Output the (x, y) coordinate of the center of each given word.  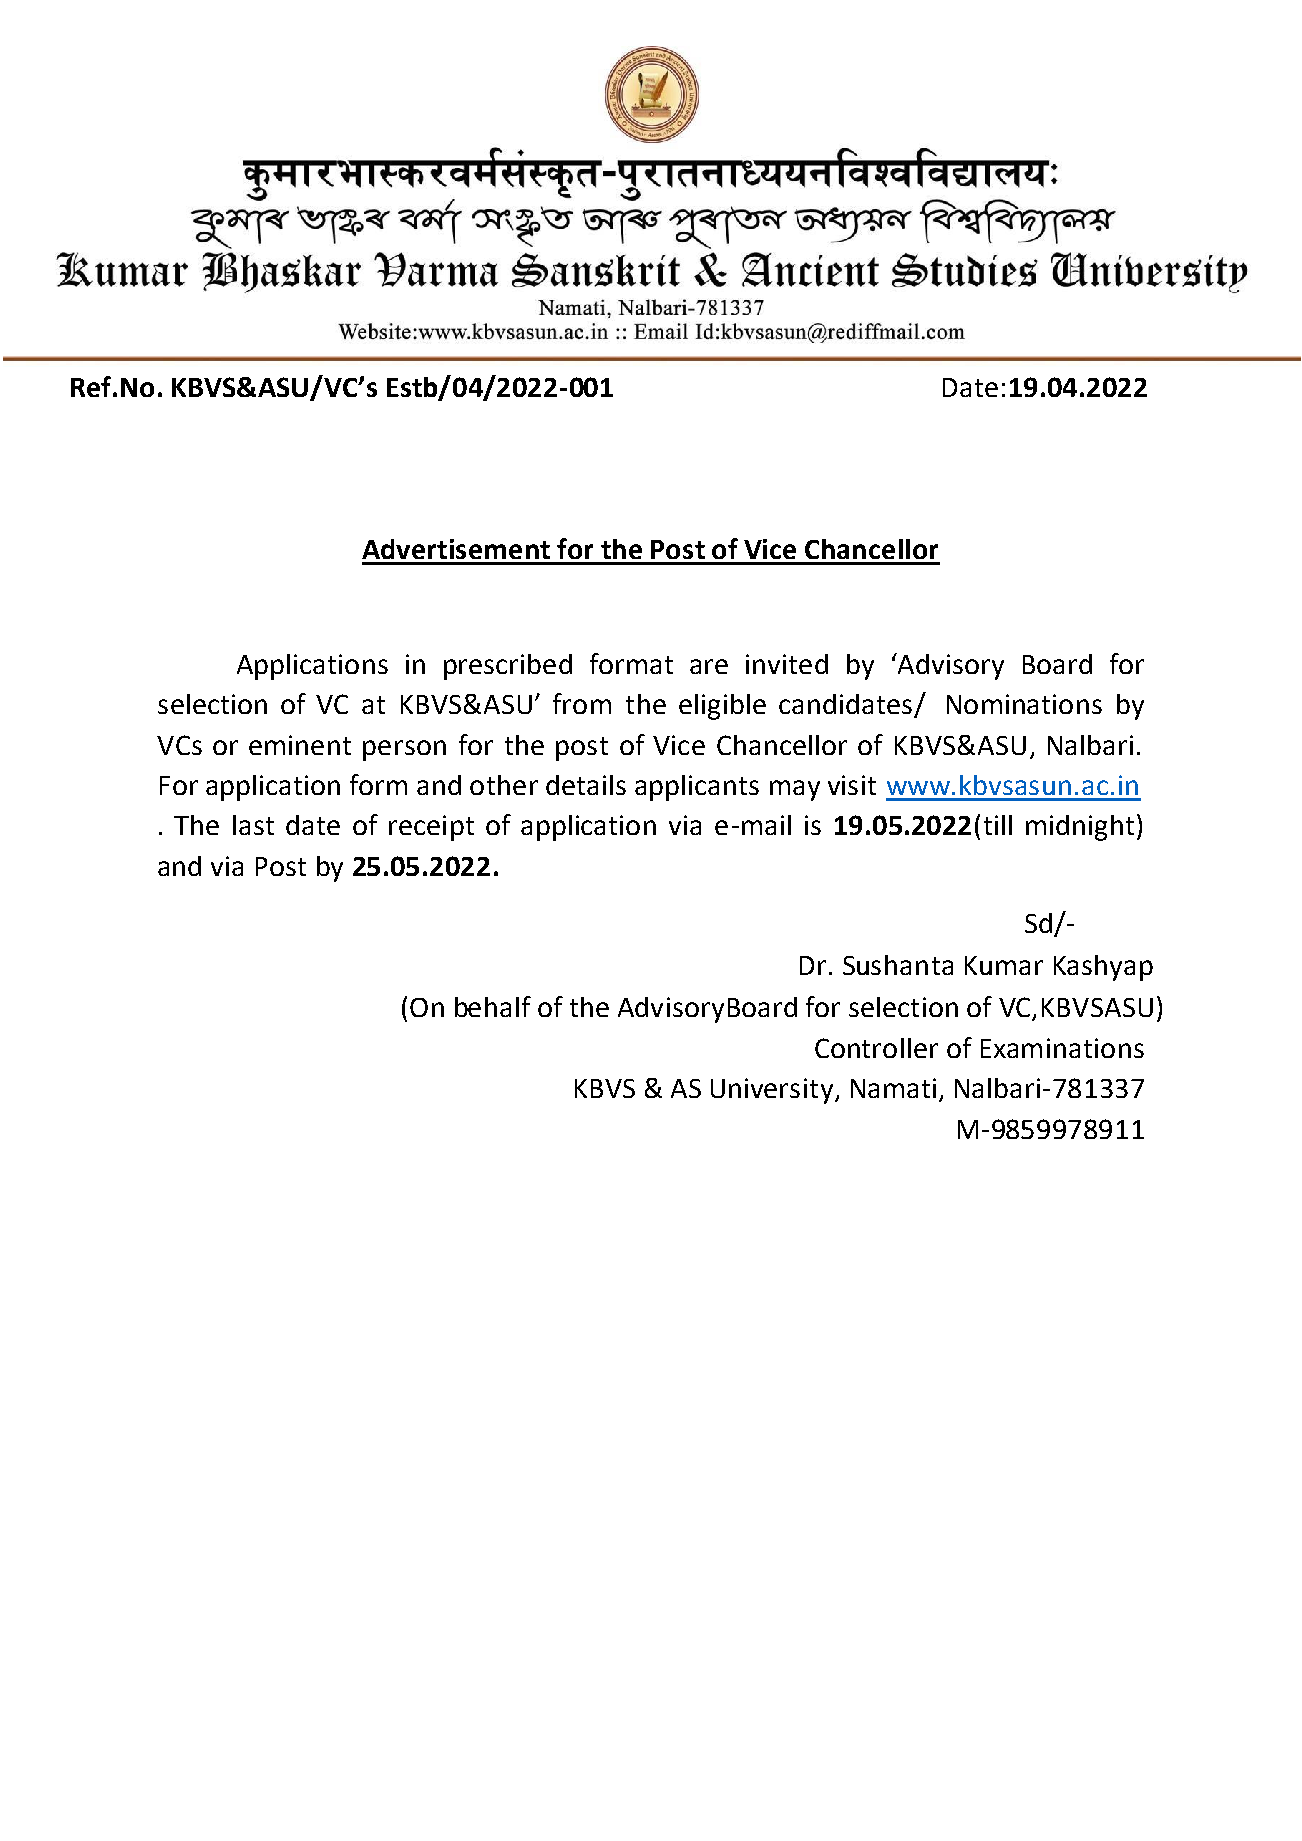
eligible (722, 707)
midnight (1080, 828)
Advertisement (456, 549)
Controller (876, 1048)
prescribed (508, 667)
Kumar (1004, 965)
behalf (493, 1006)
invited (787, 664)
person (404, 750)
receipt (431, 828)
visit (852, 785)
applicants (697, 788)
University (773, 1091)
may (795, 790)
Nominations (1024, 704)
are (709, 666)
